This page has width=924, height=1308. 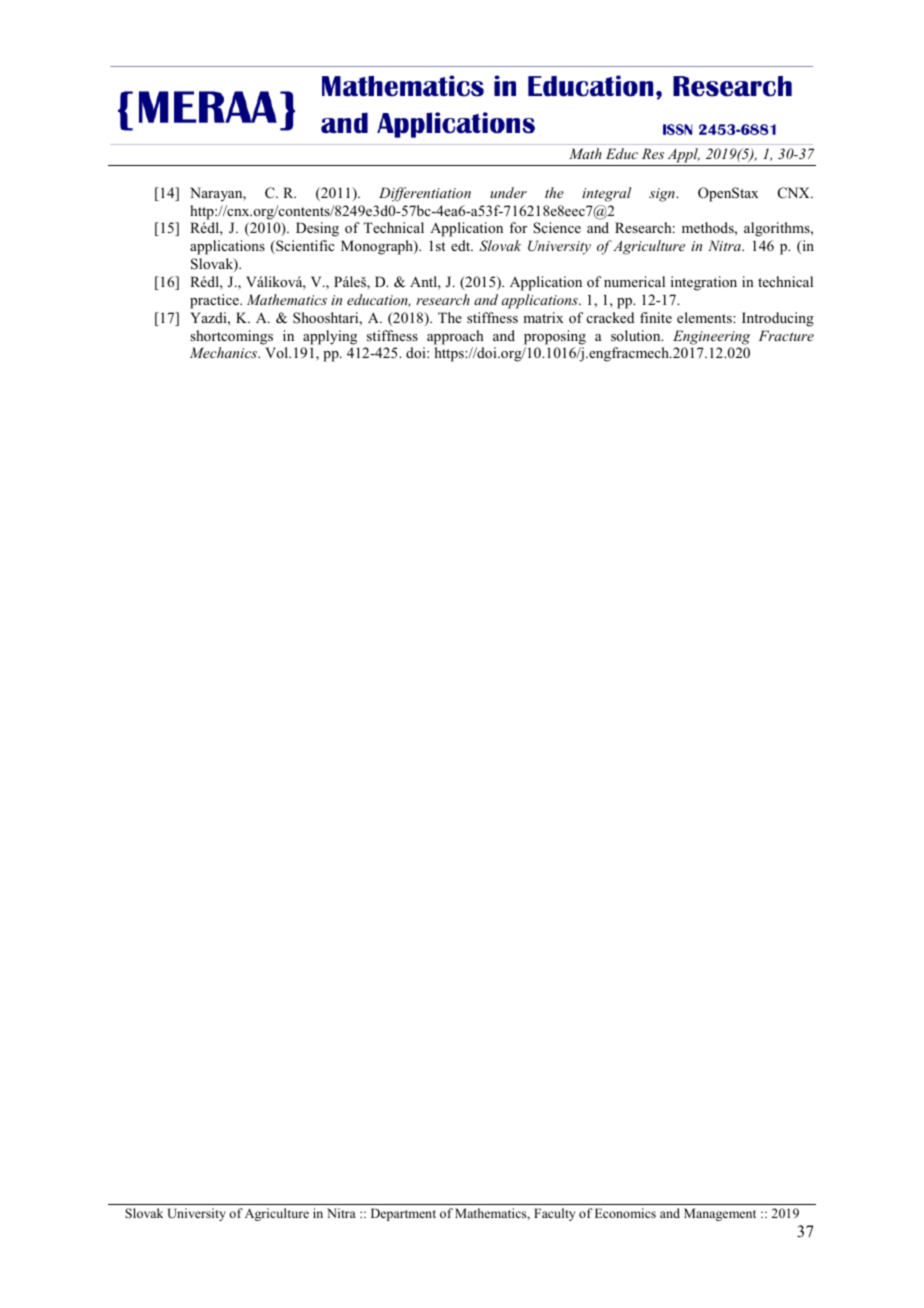 I want to click on Department, so click(x=403, y=1214).
